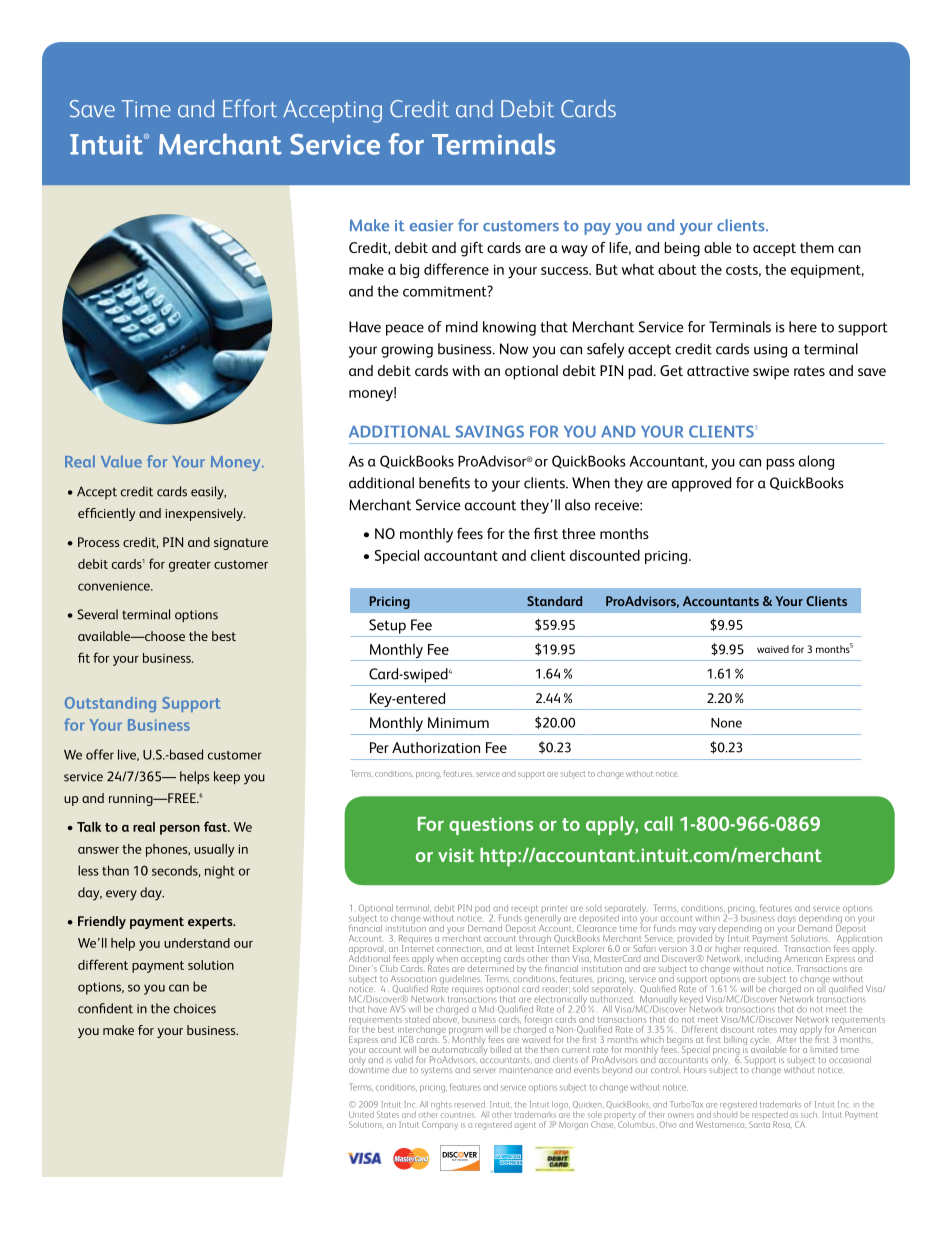 The height and width of the screenshot is (1233, 952). What do you see at coordinates (387, 626) in the screenshot?
I see `Setup` at bounding box center [387, 626].
